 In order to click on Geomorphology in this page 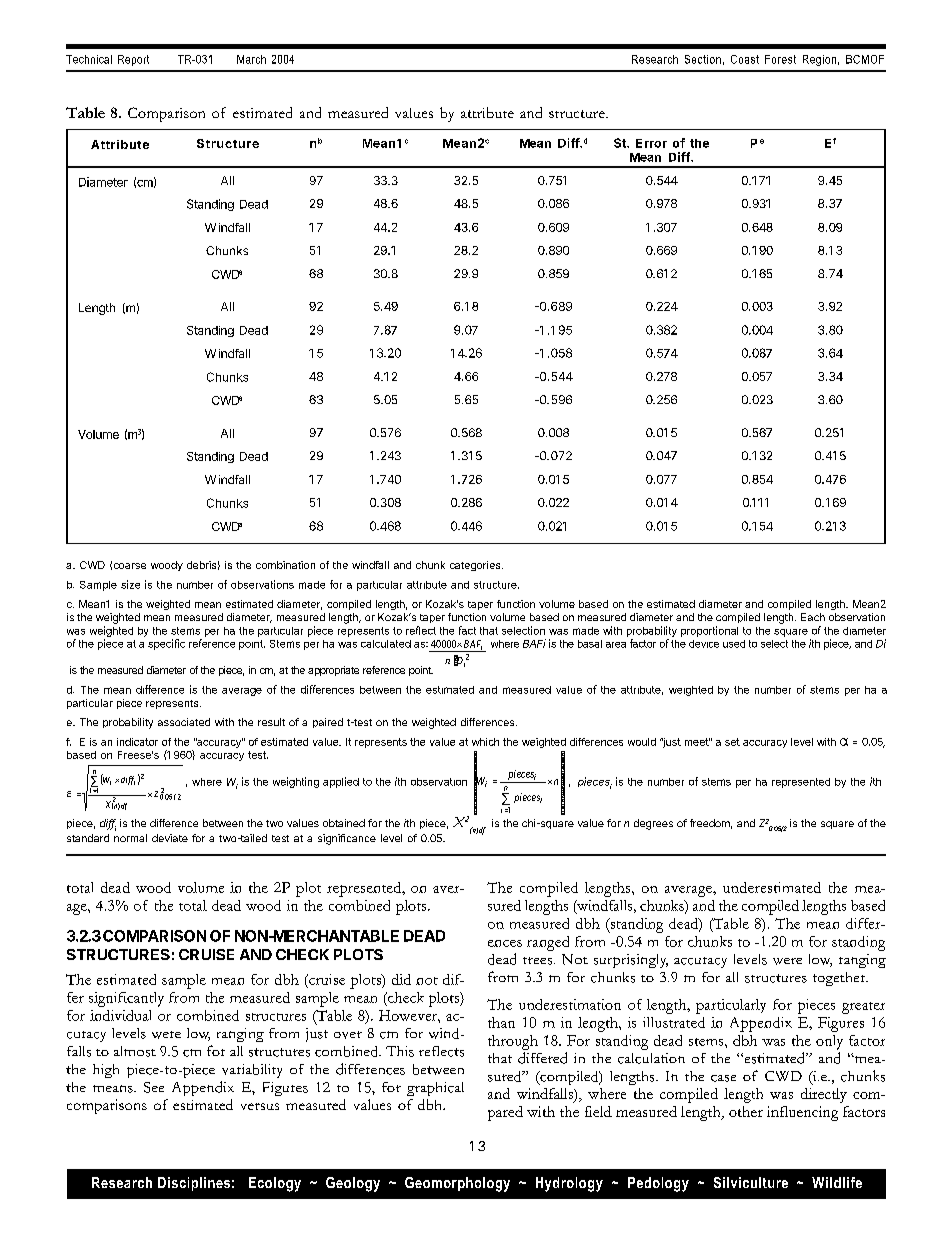, I will do `click(457, 1184)`.
